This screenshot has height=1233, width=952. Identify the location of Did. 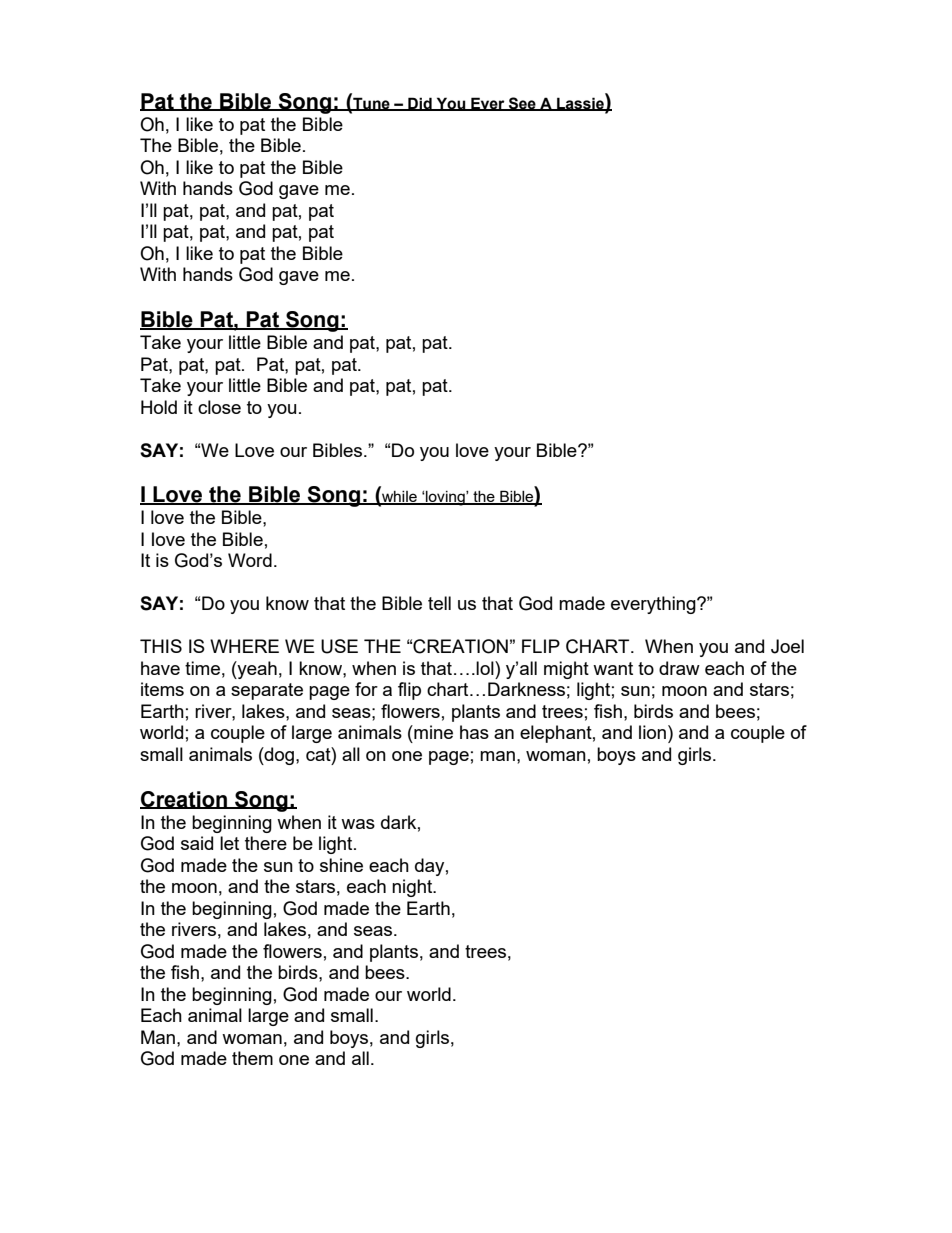
(420, 104).
